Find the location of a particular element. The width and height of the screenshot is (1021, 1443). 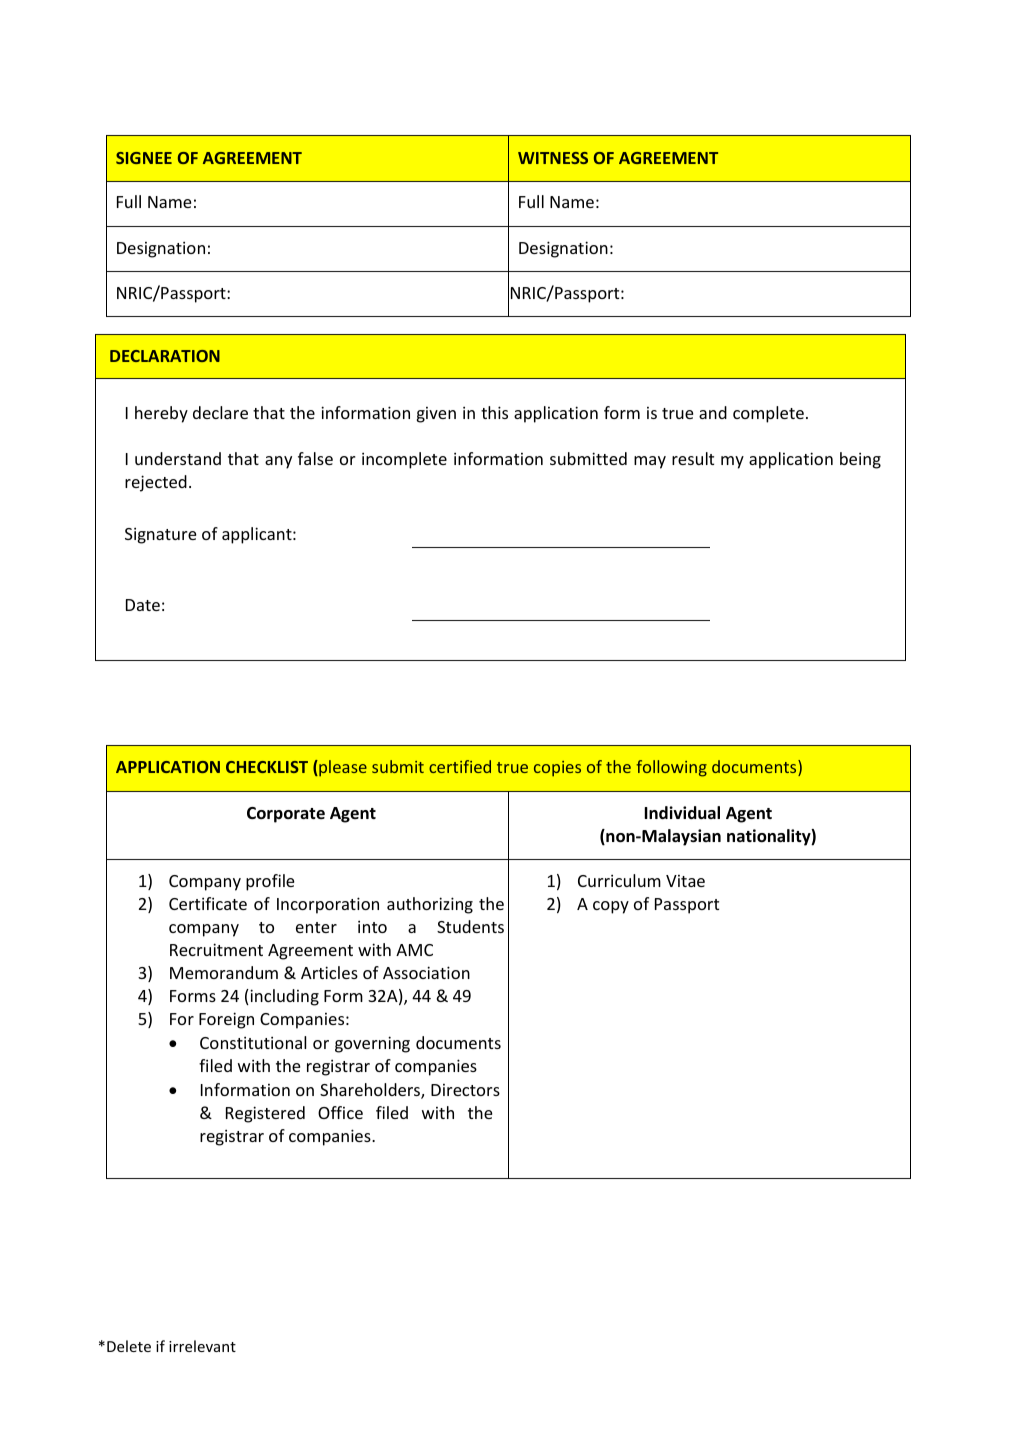

WITNESS is located at coordinates (553, 158).
